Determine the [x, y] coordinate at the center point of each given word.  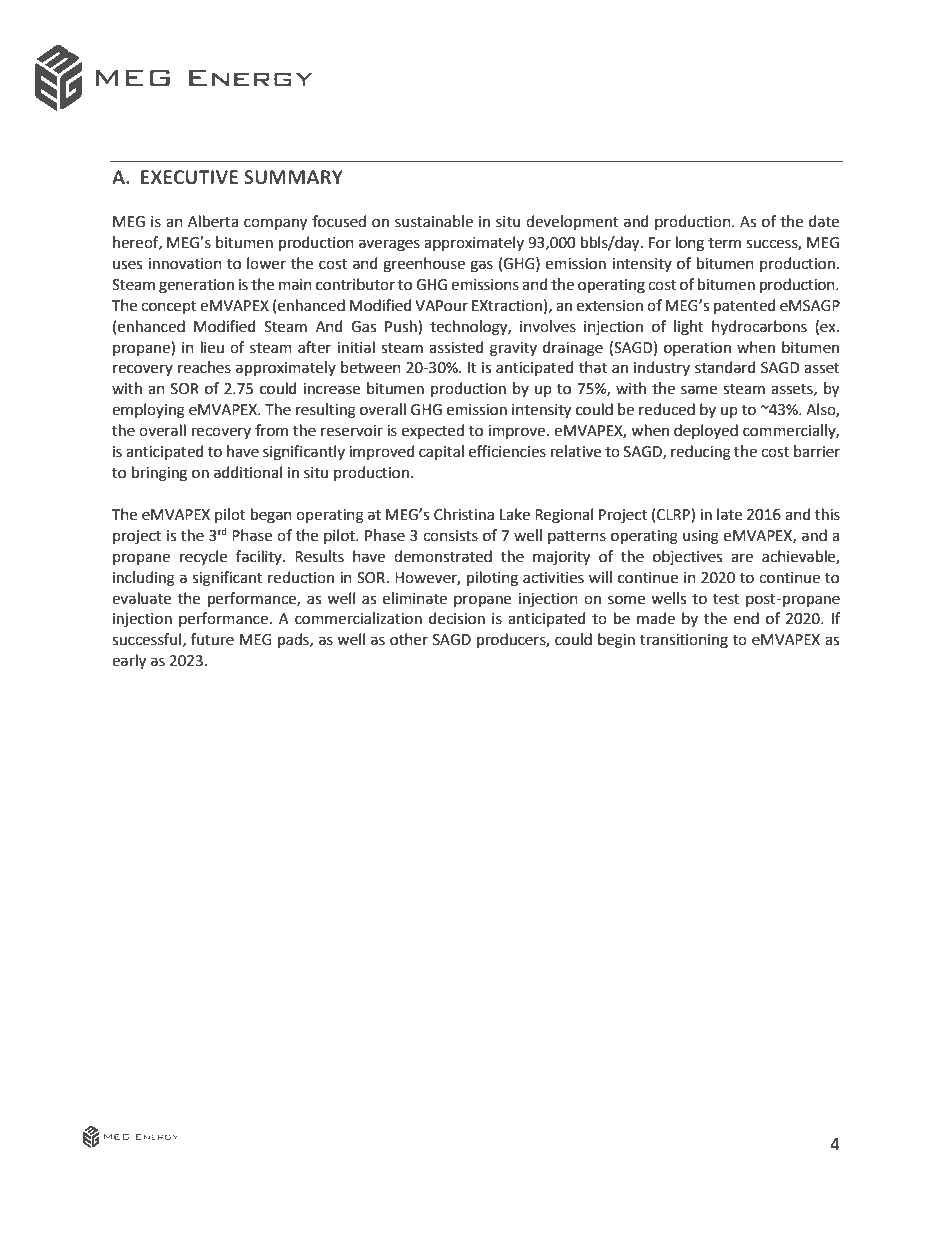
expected [433, 431]
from [271, 430]
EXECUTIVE [189, 177]
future [212, 639]
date [824, 221]
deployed [706, 431]
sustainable [434, 221]
